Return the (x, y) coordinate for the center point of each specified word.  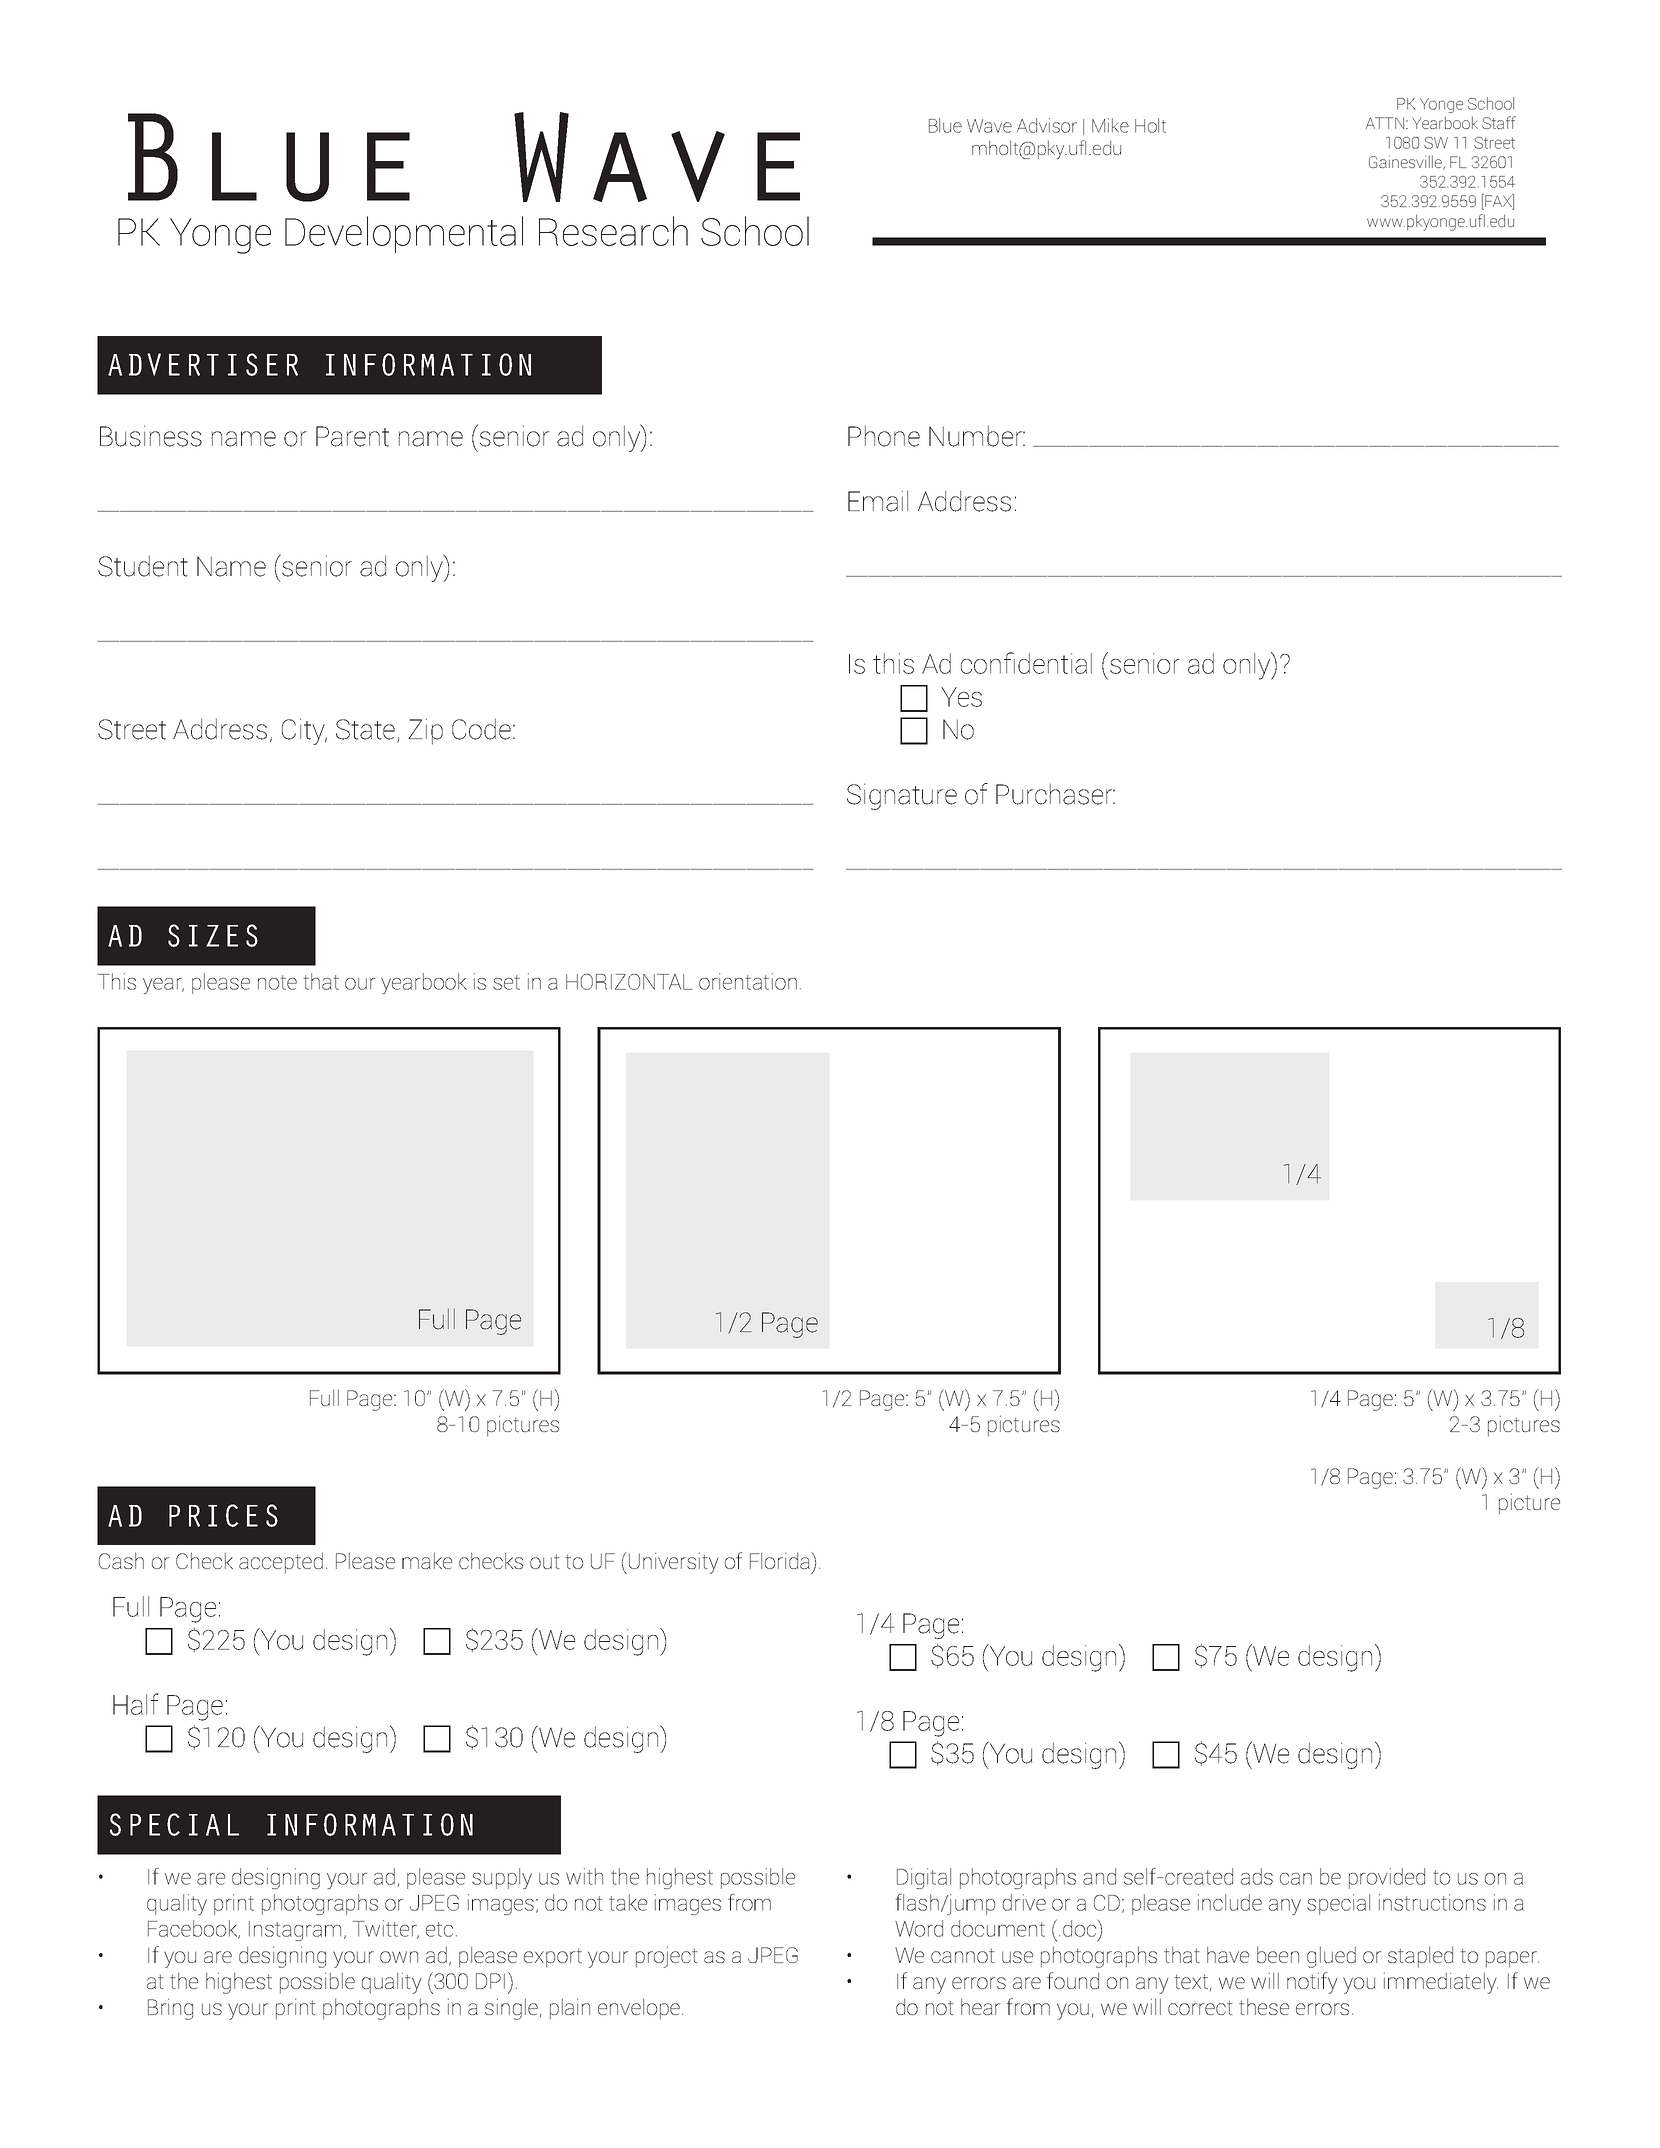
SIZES (213, 935)
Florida (781, 1560)
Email (878, 501)
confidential (1026, 663)
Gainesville (1406, 162)
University (673, 1563)
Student (143, 566)
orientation (748, 981)
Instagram (295, 1931)
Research (613, 231)
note (277, 982)
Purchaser (1055, 794)
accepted (281, 1563)
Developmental (404, 234)
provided (1387, 1878)
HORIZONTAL (629, 982)
